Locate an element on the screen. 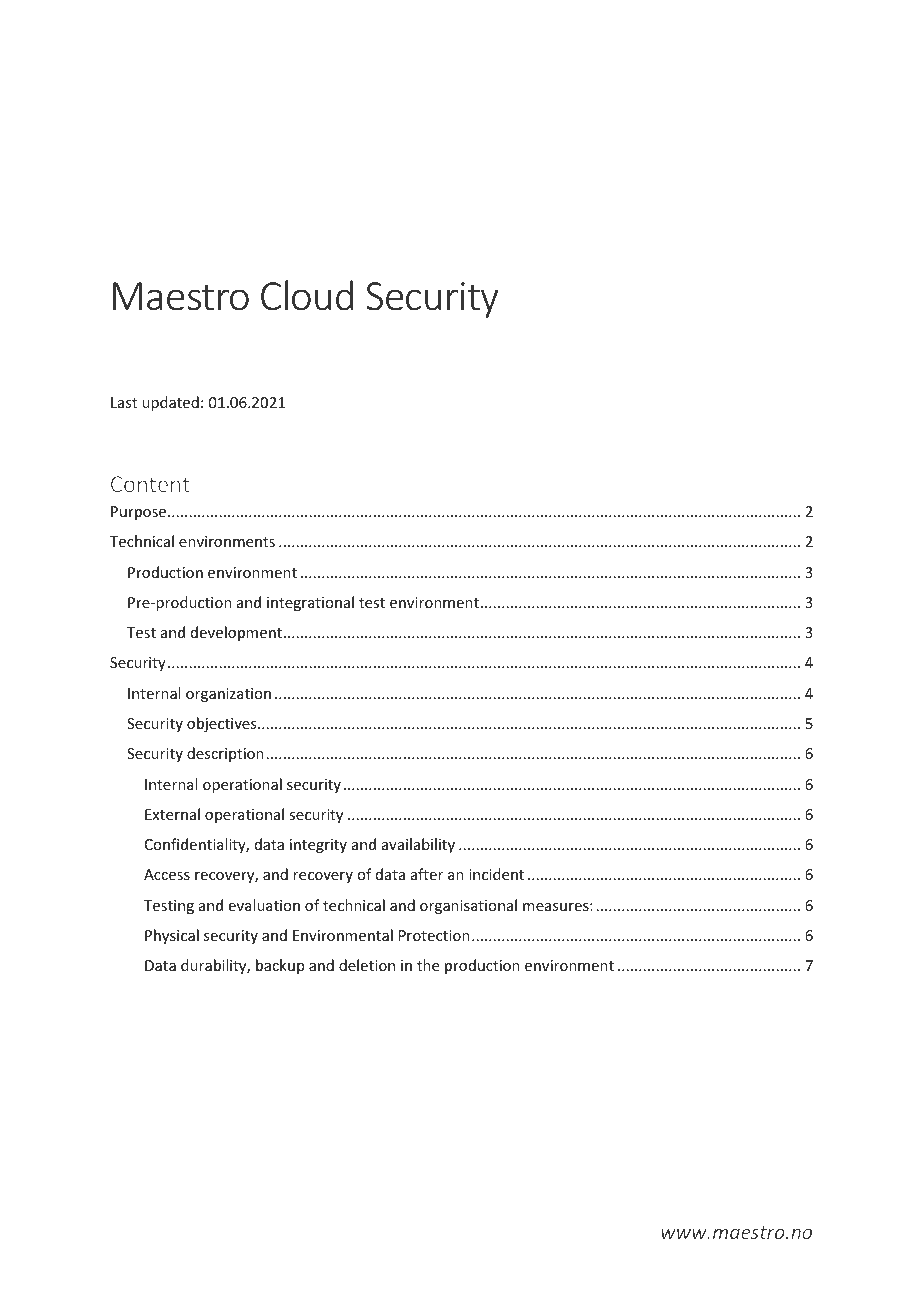 The width and height of the screenshot is (924, 1308). Physical is located at coordinates (172, 936).
